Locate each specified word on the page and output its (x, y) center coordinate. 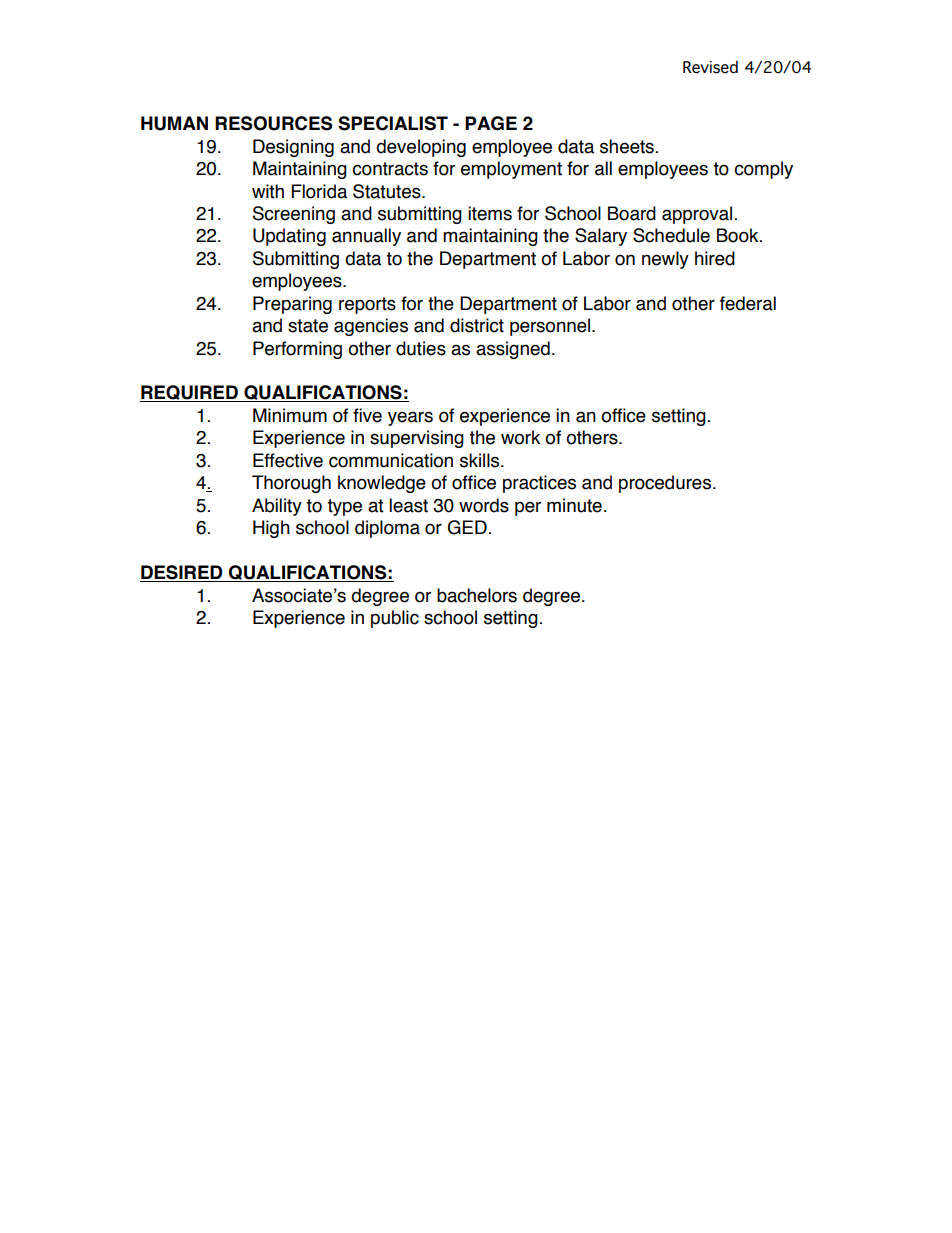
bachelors (477, 595)
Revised (710, 67)
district (477, 325)
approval (697, 215)
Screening (294, 215)
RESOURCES (274, 123)
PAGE (491, 123)
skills (481, 460)
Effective (288, 460)
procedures (665, 484)
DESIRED (182, 573)
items (490, 213)
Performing (297, 350)
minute (574, 505)
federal (748, 303)
